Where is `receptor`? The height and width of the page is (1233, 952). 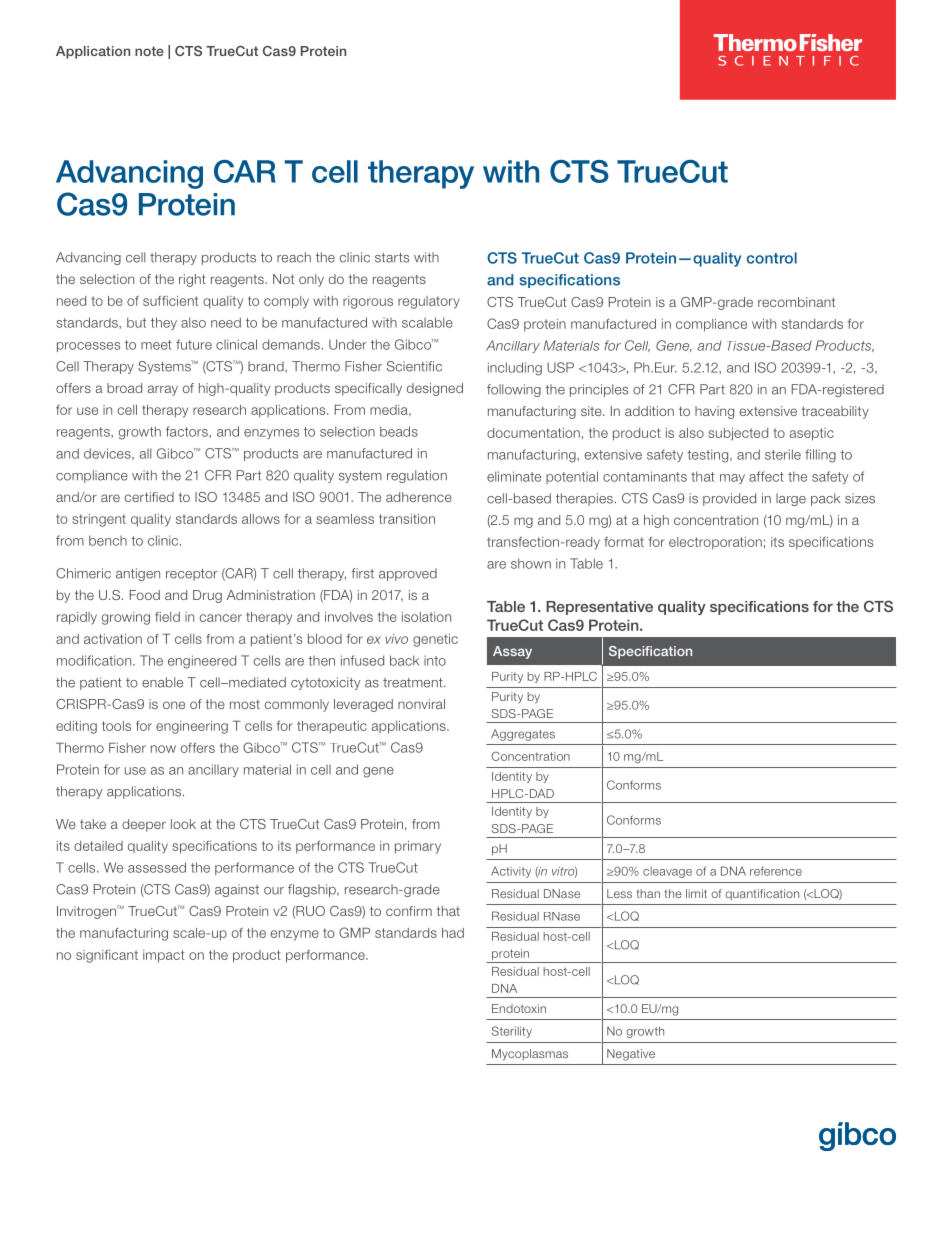
receptor is located at coordinates (192, 575).
